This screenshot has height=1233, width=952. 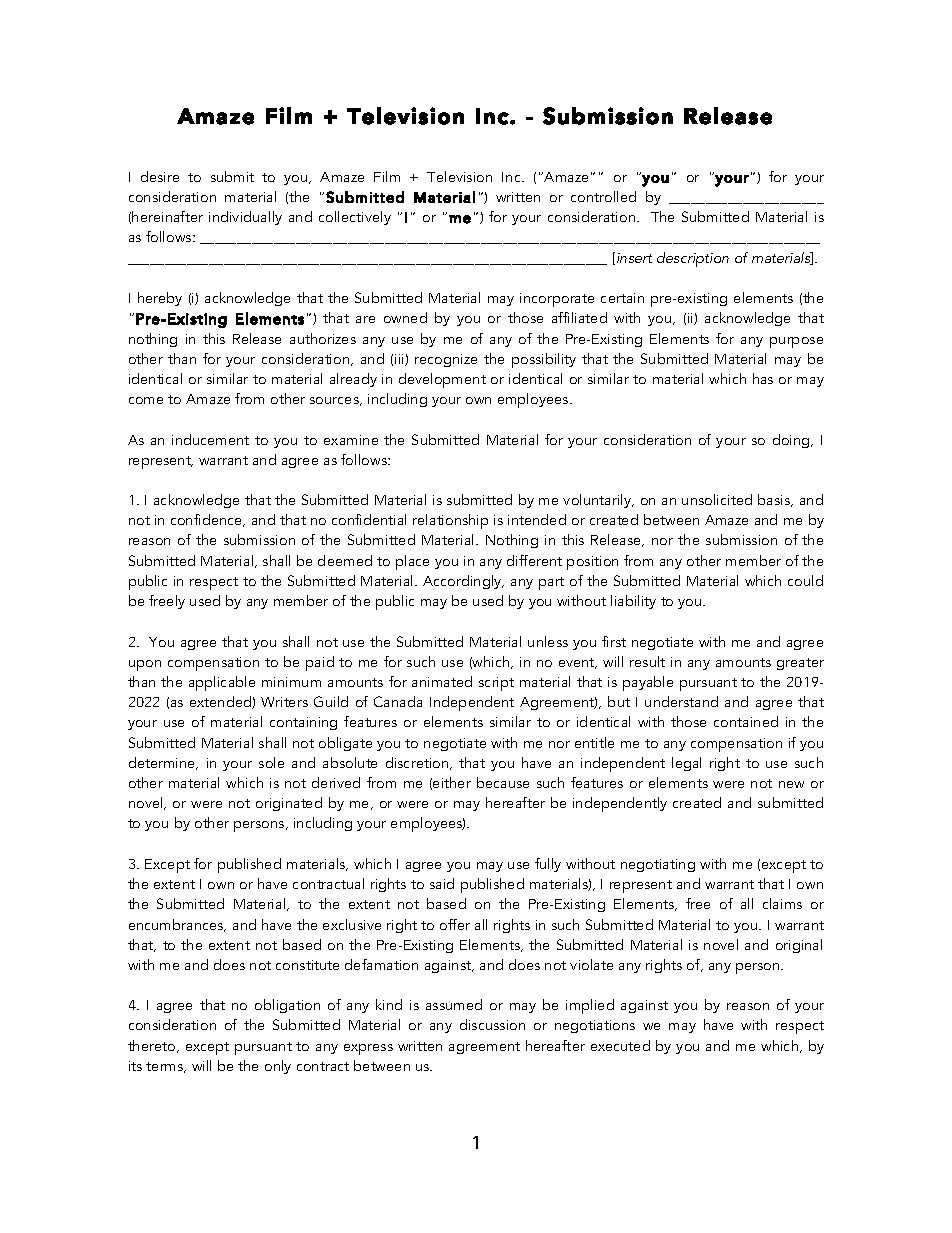 I want to click on individually, so click(x=245, y=218).
